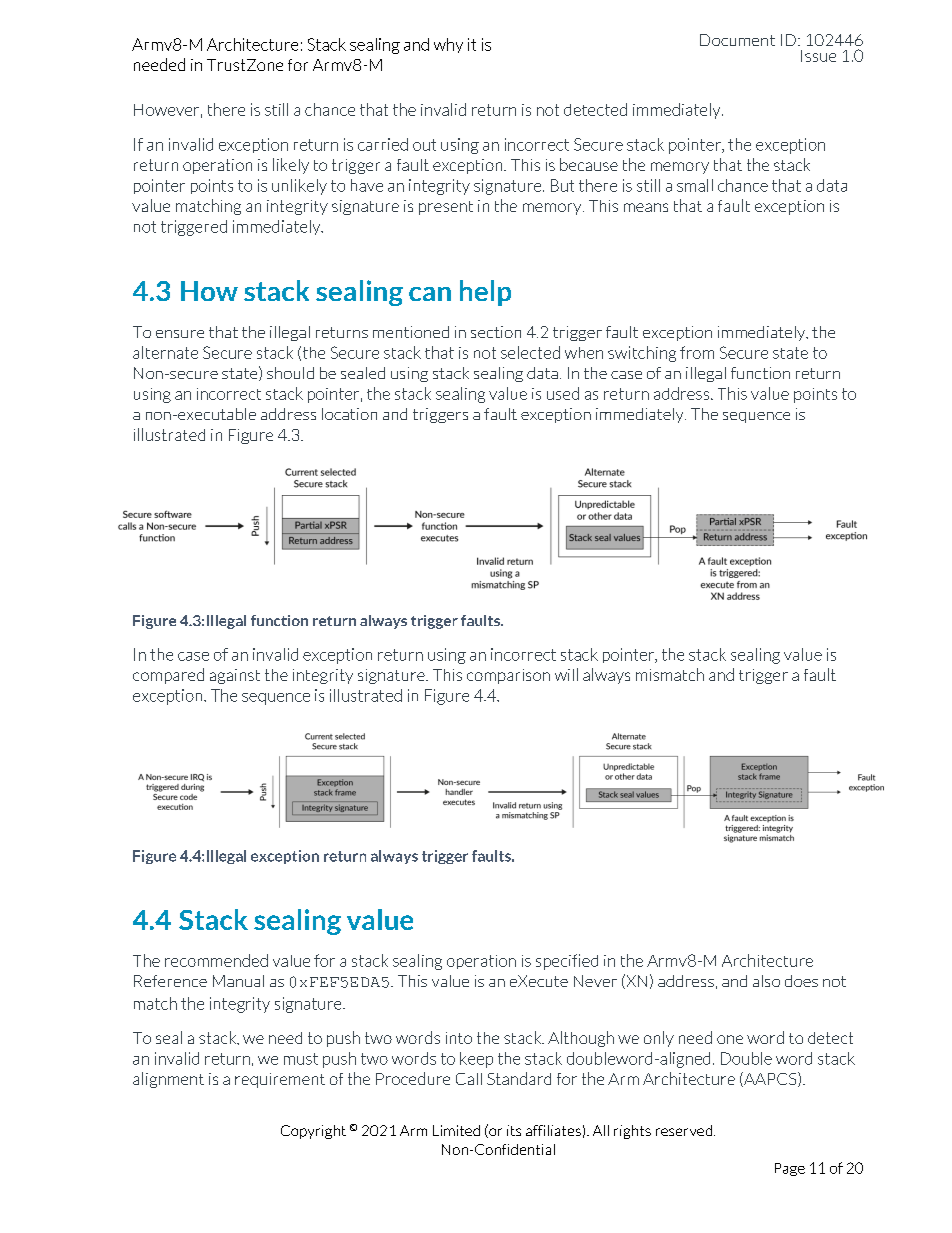 The width and height of the screenshot is (952, 1233). I want to click on why, so click(448, 45).
